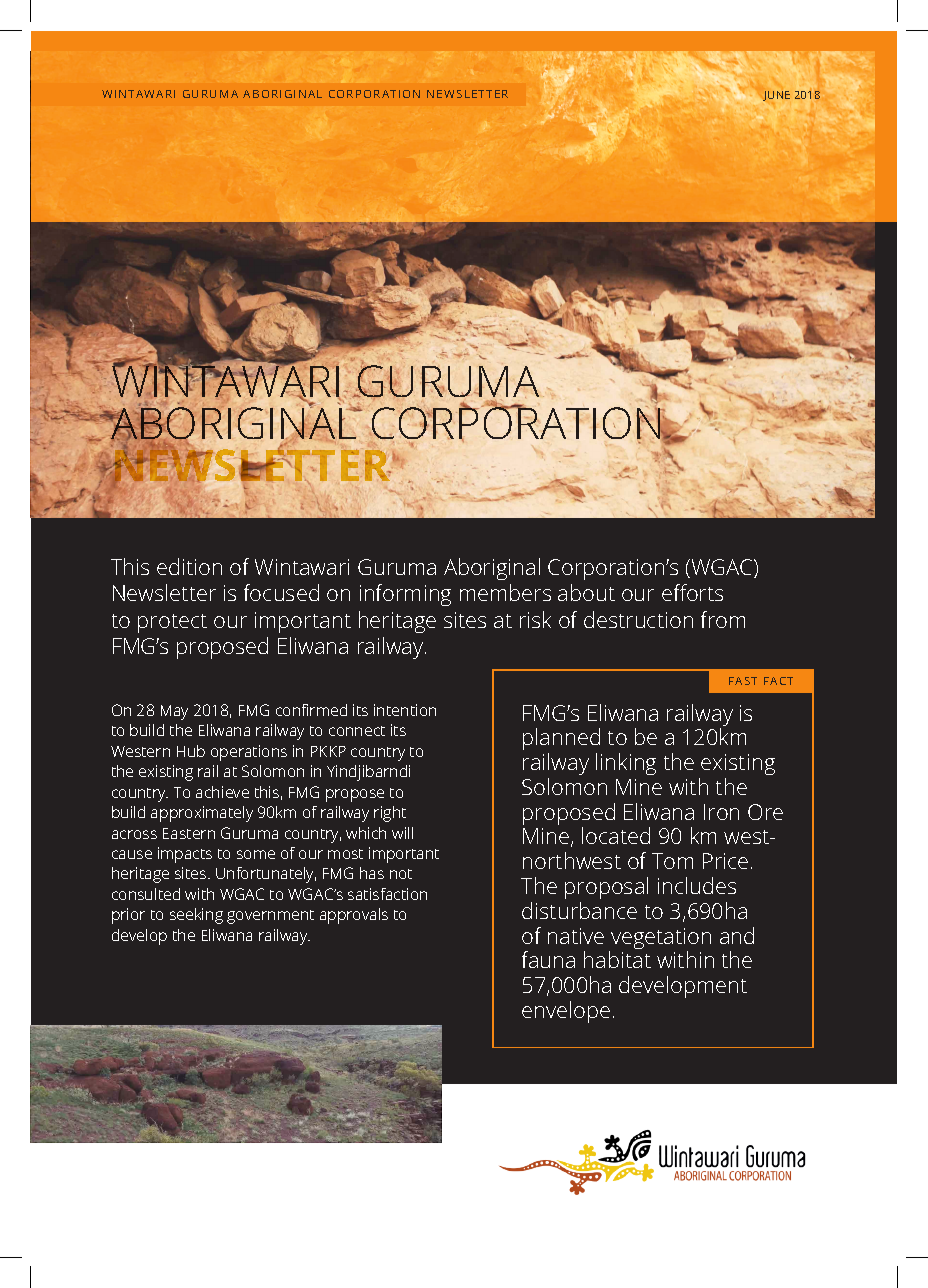  I want to click on JUNE, so click(776, 96).
